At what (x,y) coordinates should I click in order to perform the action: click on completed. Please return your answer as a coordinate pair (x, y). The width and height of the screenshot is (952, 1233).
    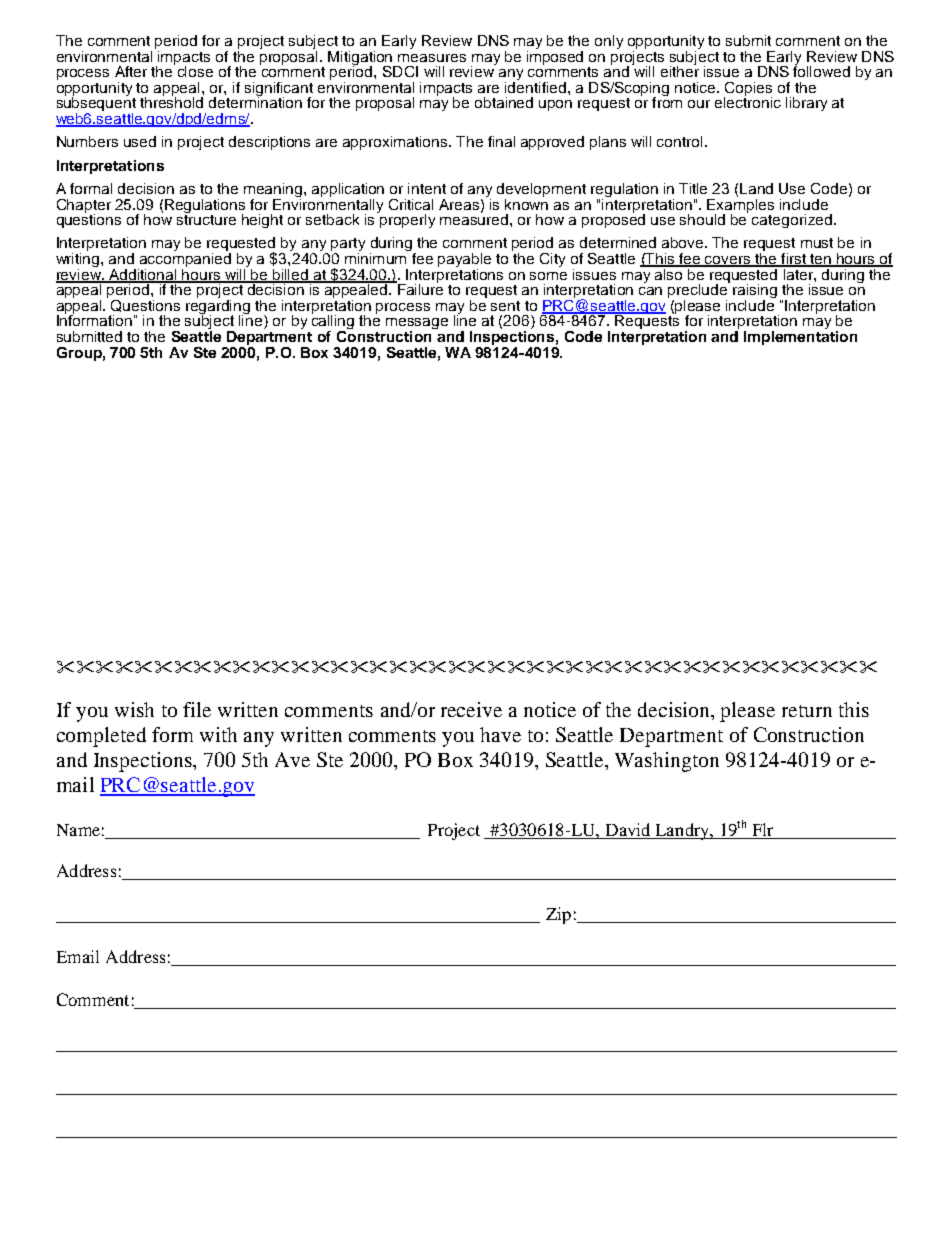
    Looking at the image, I should click on (101, 737).
